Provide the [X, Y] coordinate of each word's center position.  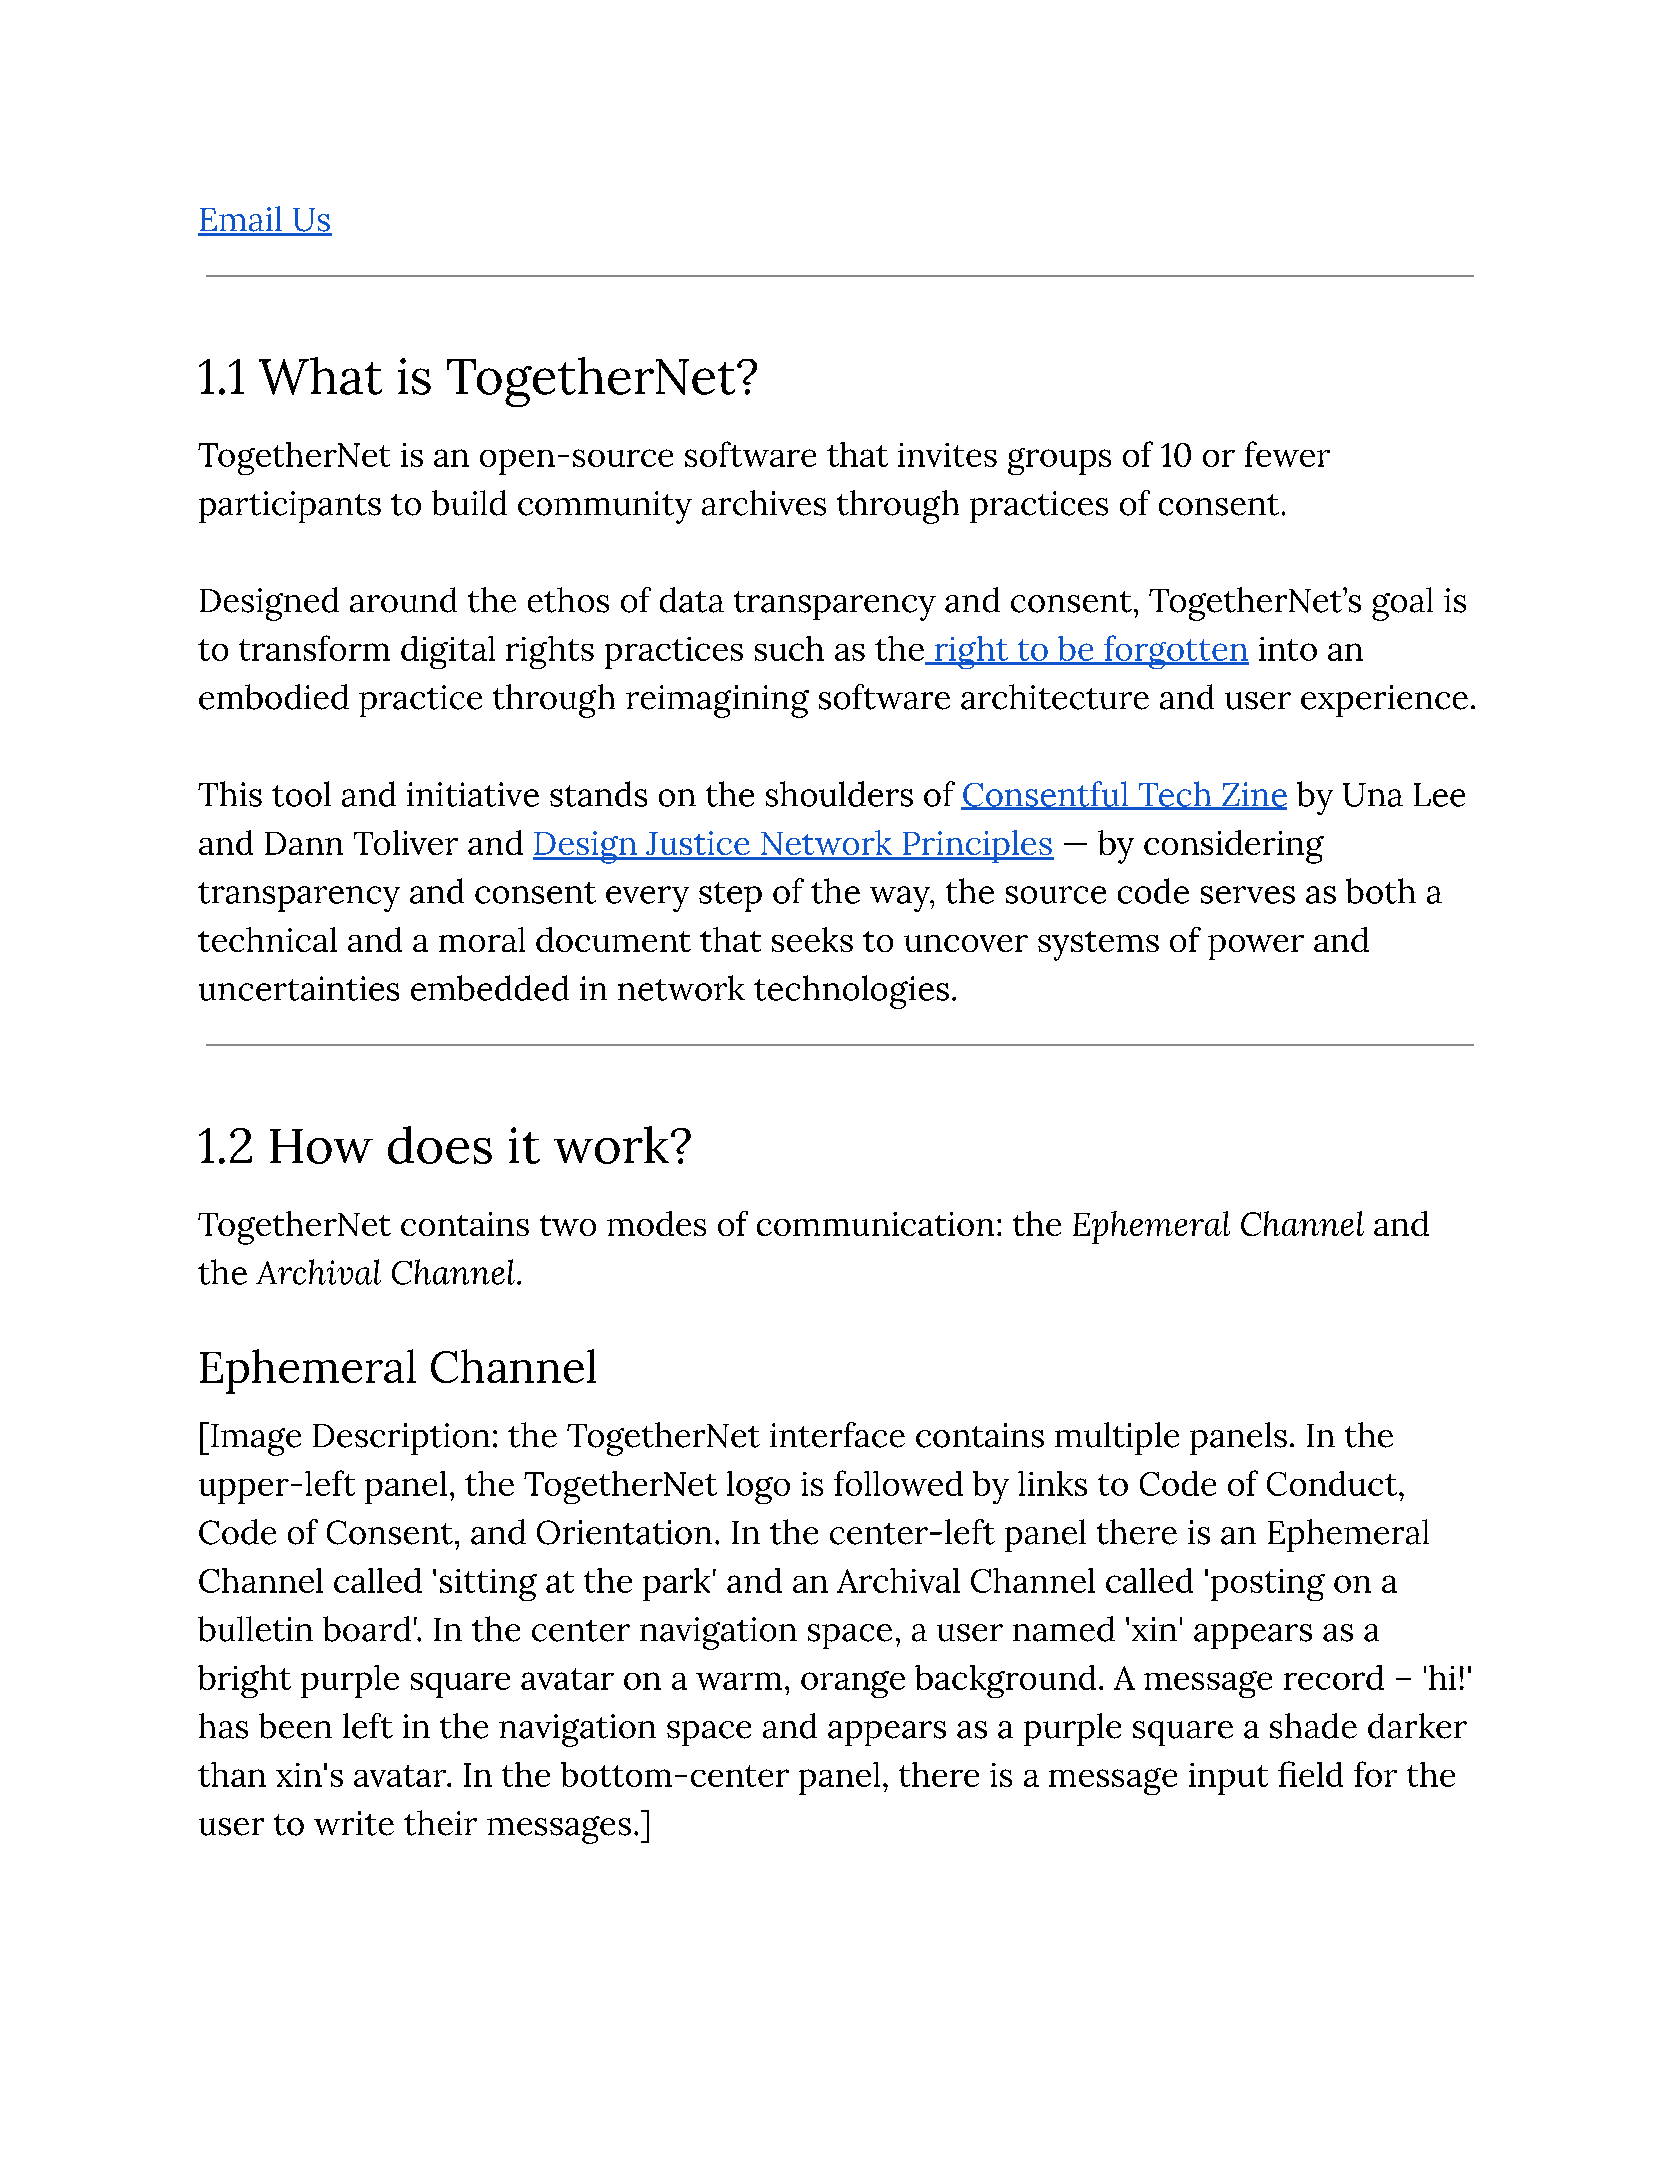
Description [401, 1439]
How [321, 1146]
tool [301, 794]
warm [739, 1681]
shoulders [839, 794]
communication [875, 1224]
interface [837, 1435]
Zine [1253, 795]
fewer [1287, 454]
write [354, 1823]
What [320, 376]
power [1256, 947]
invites [947, 455]
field [1310, 1774]
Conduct [1332, 1483]
